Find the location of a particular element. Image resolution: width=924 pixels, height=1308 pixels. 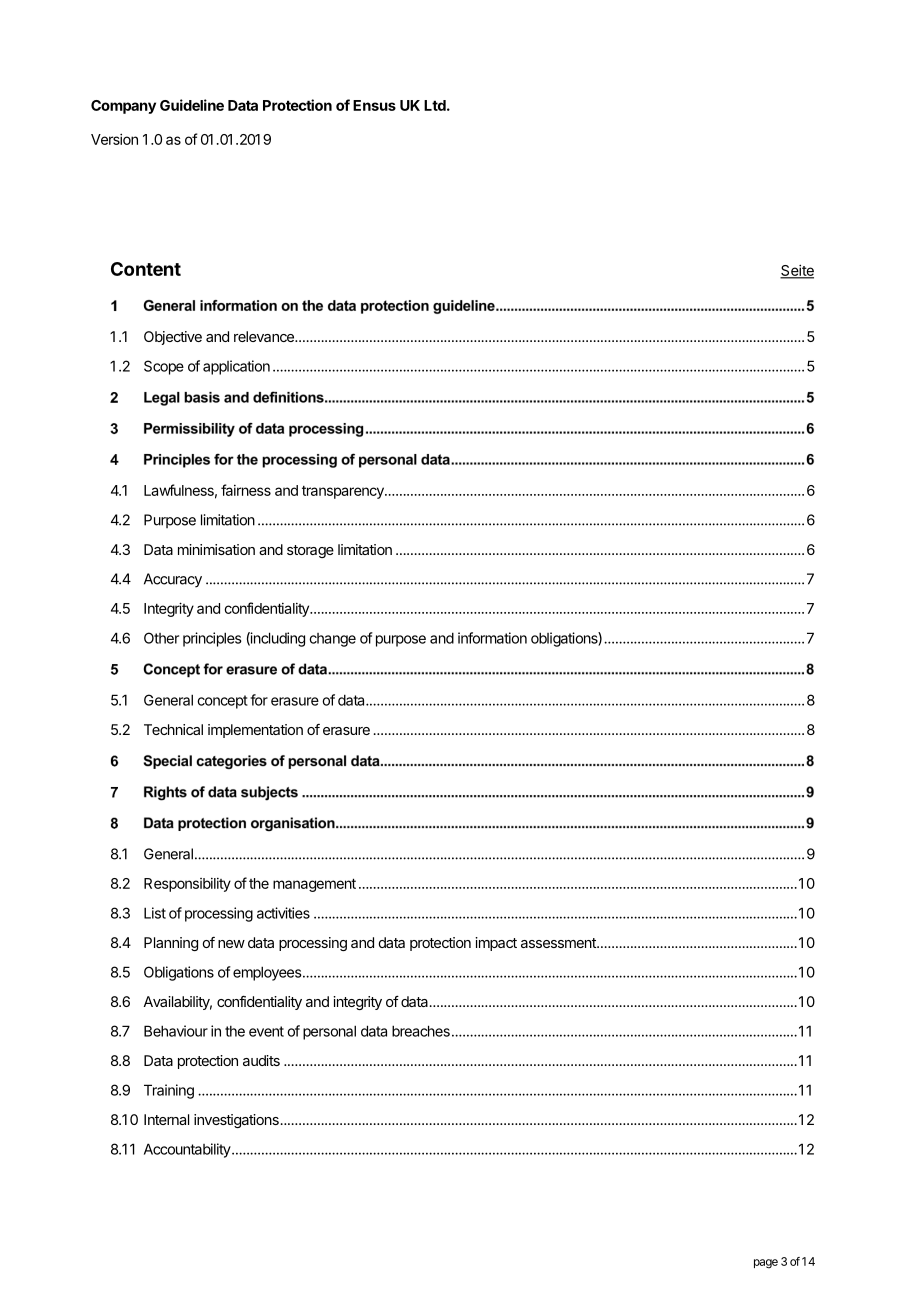

personal is located at coordinates (329, 1032).
